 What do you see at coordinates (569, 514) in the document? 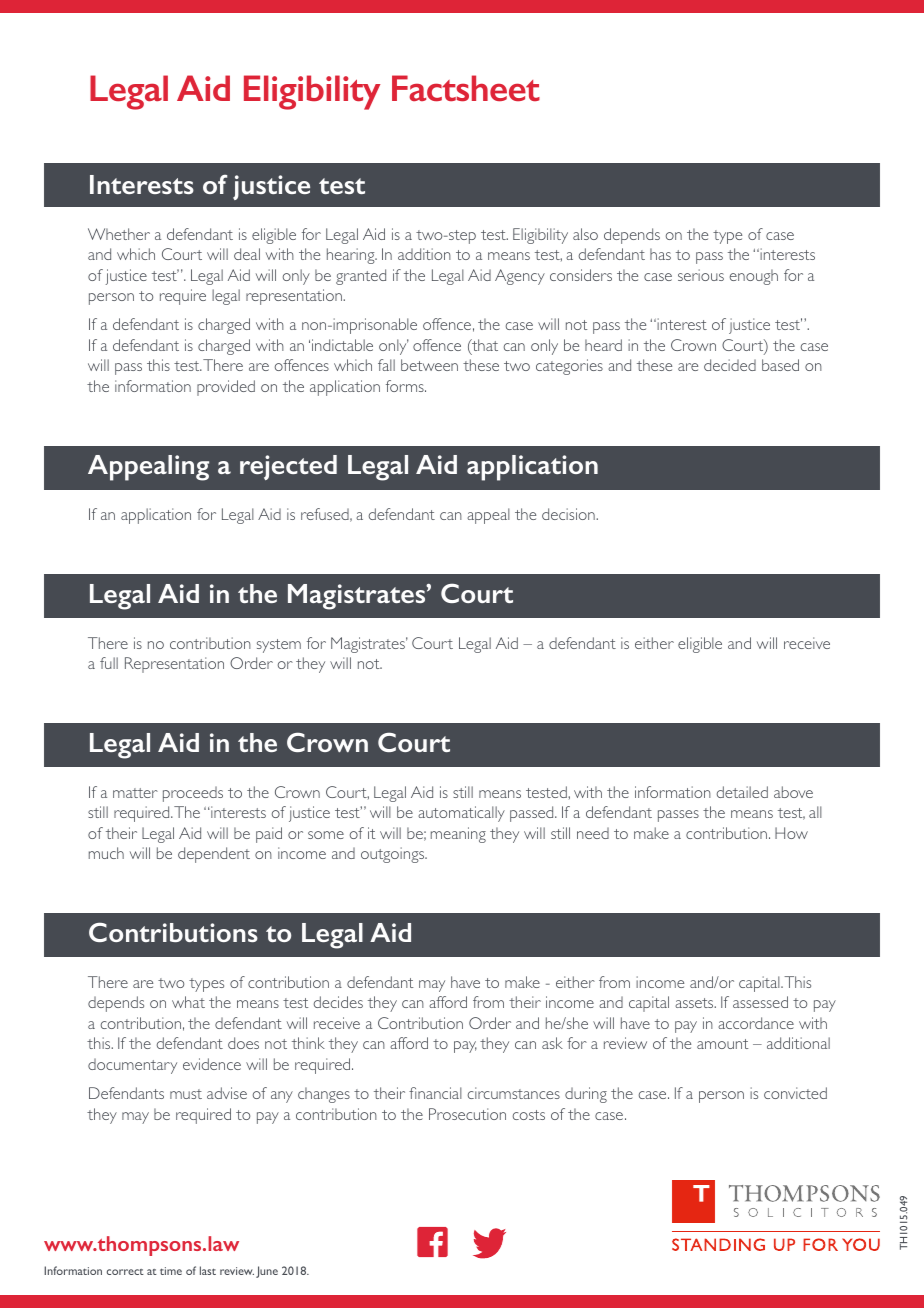
I see `decision` at bounding box center [569, 514].
